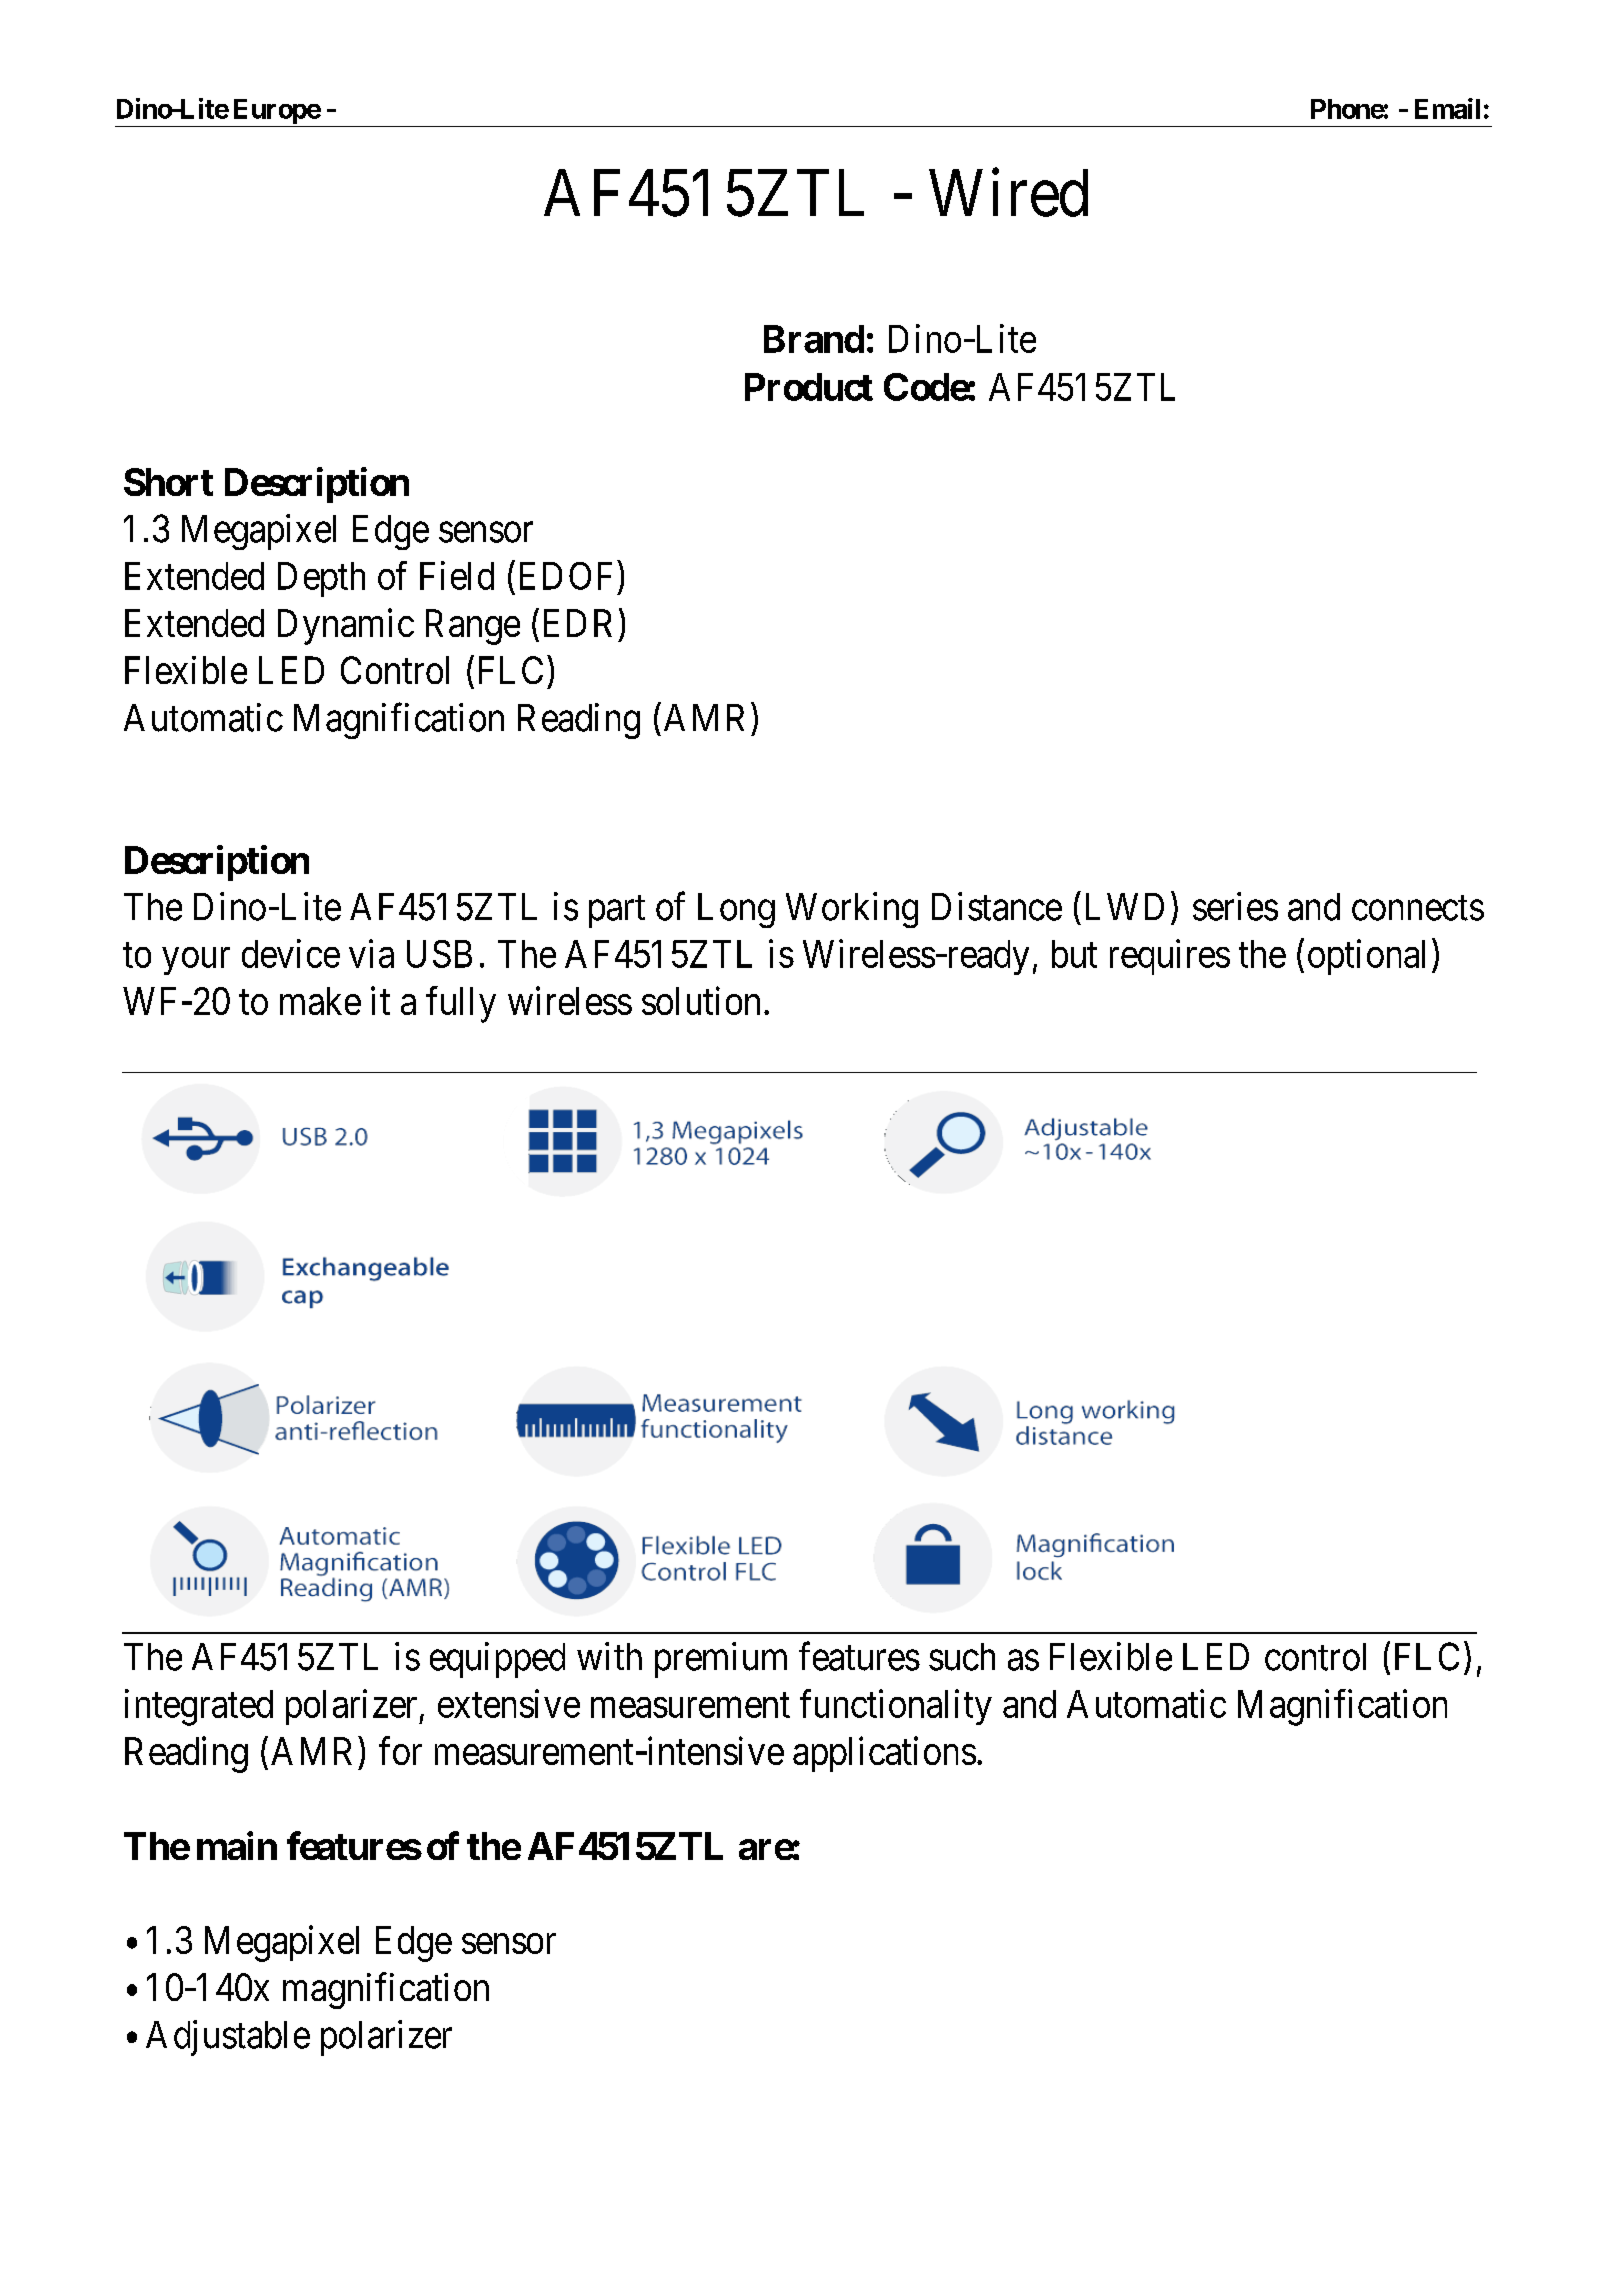 The width and height of the image is (1607, 2273). I want to click on Short, so click(168, 482).
